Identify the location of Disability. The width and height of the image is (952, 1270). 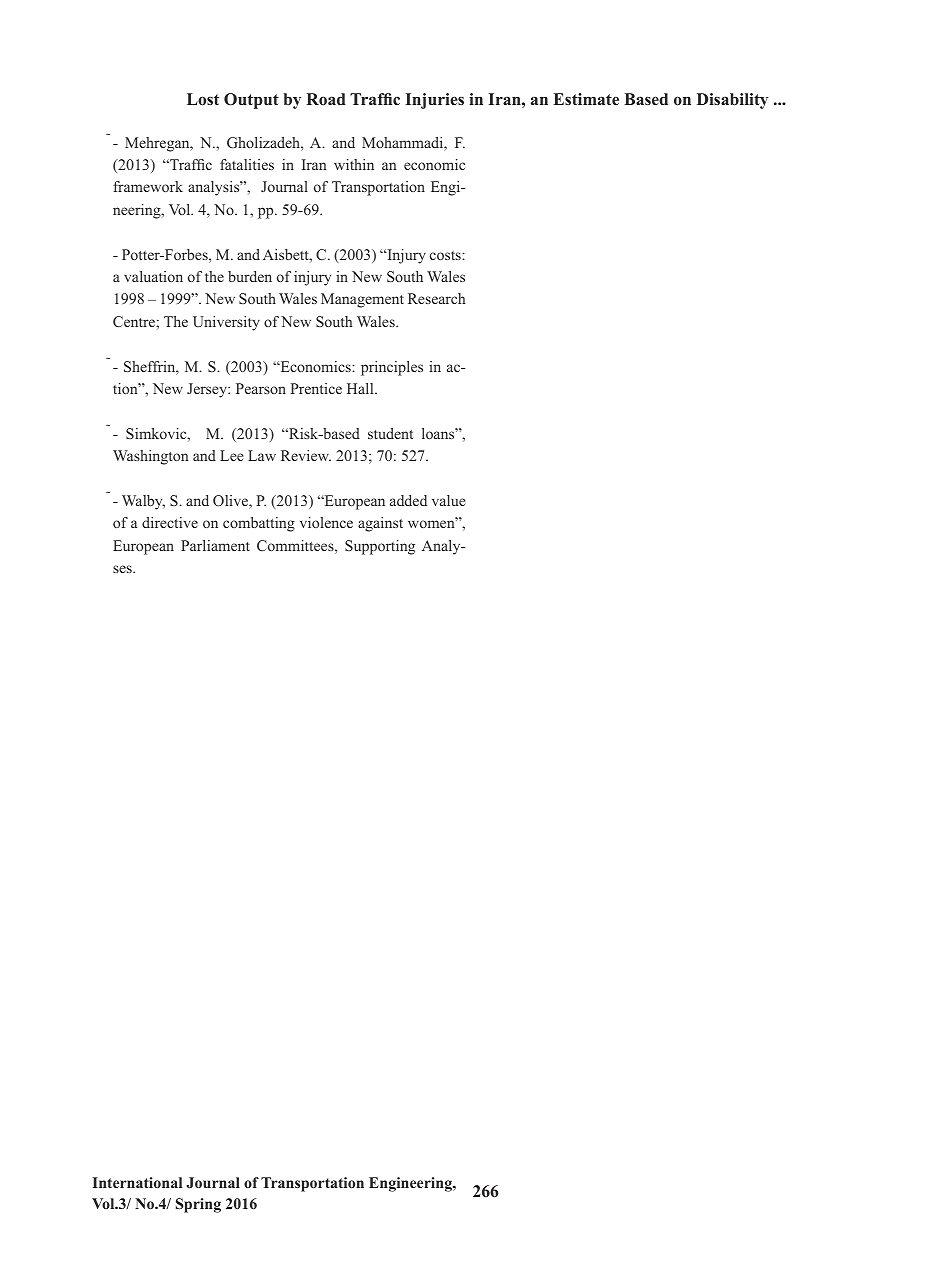
(732, 101).
